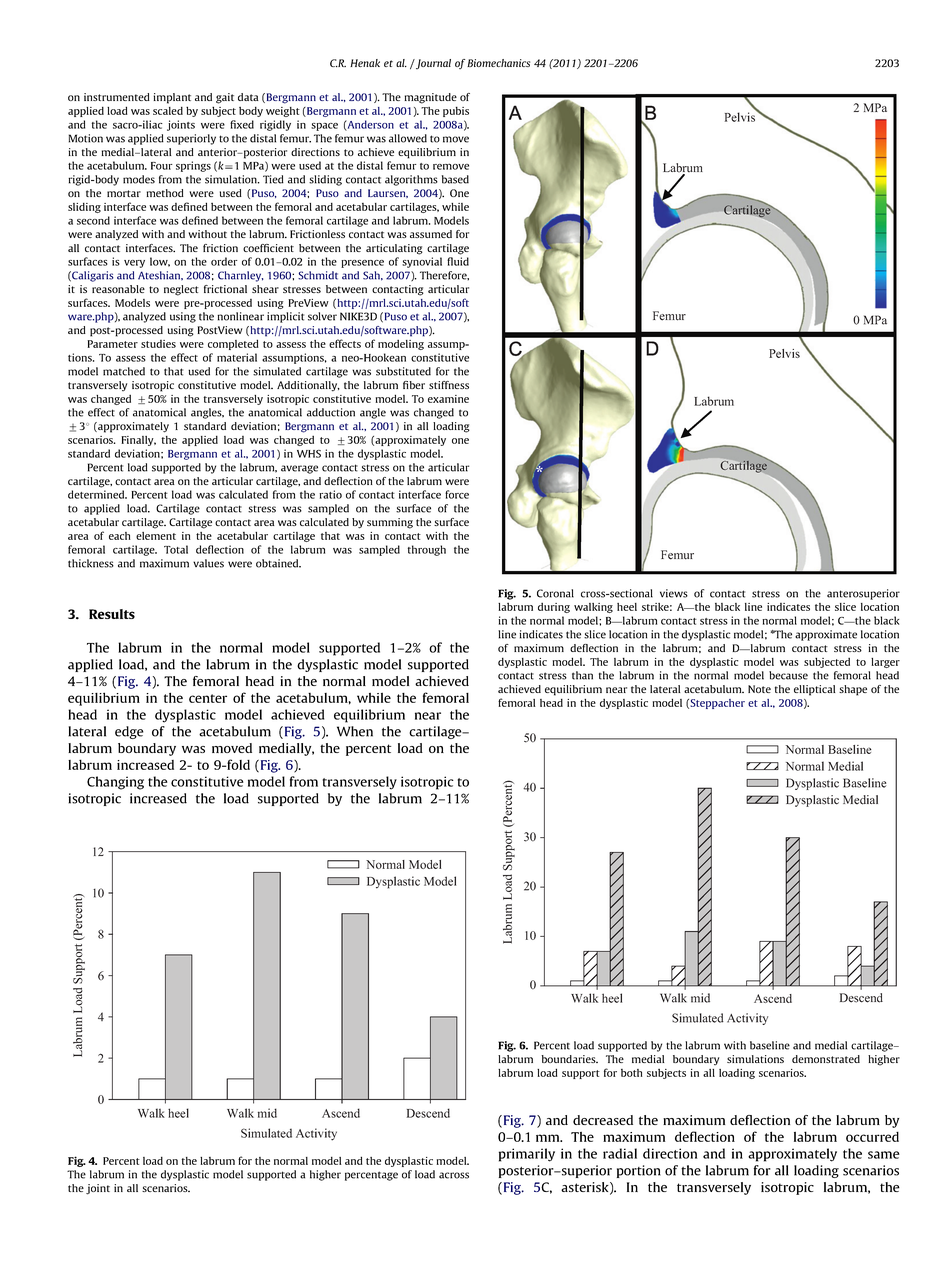 This image has width=952, height=1270. What do you see at coordinates (112, 614) in the image?
I see `Results` at bounding box center [112, 614].
